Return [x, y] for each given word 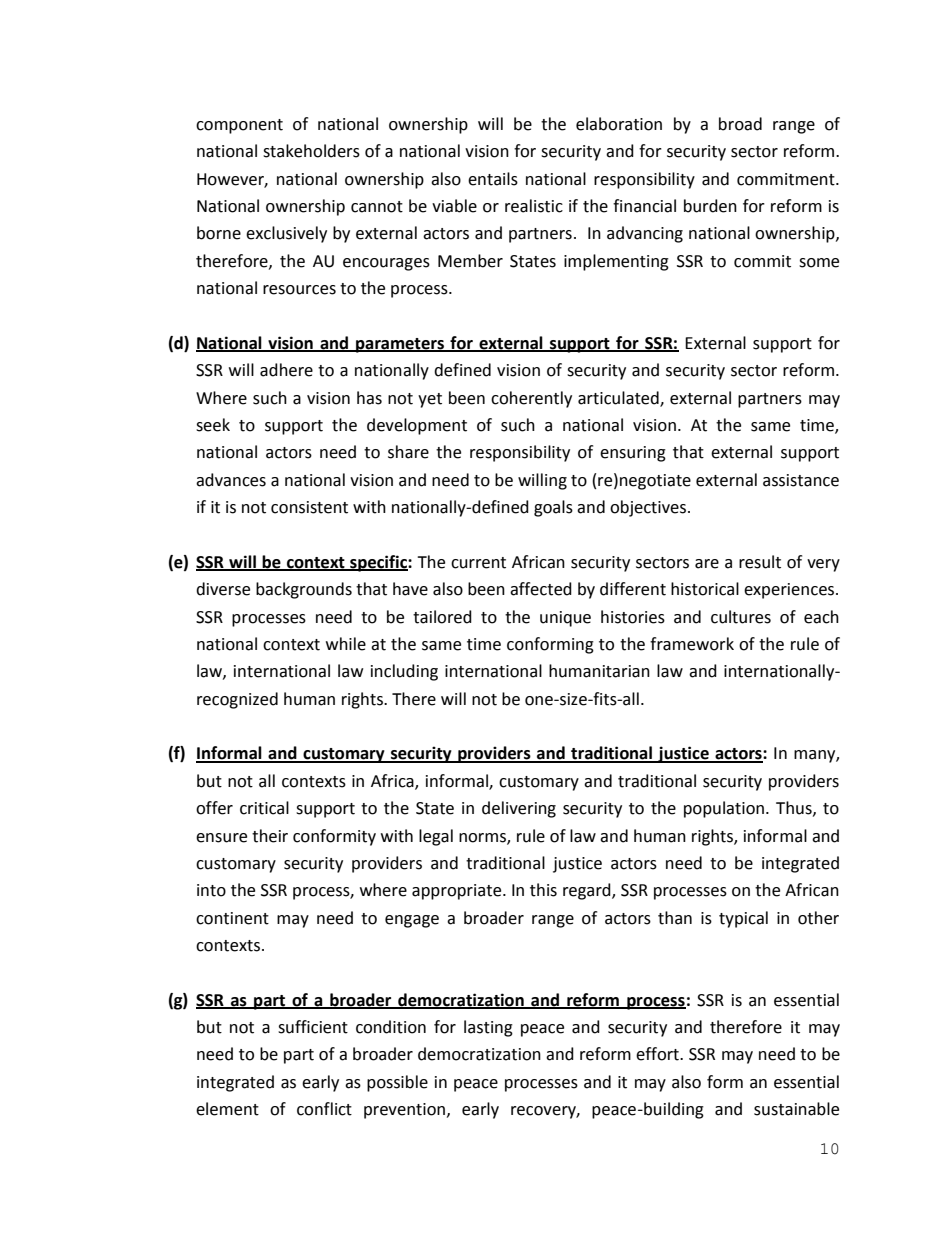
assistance [801, 480]
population [724, 809]
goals [553, 508]
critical [264, 808]
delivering [519, 809]
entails [493, 179]
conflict [324, 1109]
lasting [488, 1028]
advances [231, 480]
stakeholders [311, 151]
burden [710, 206]
